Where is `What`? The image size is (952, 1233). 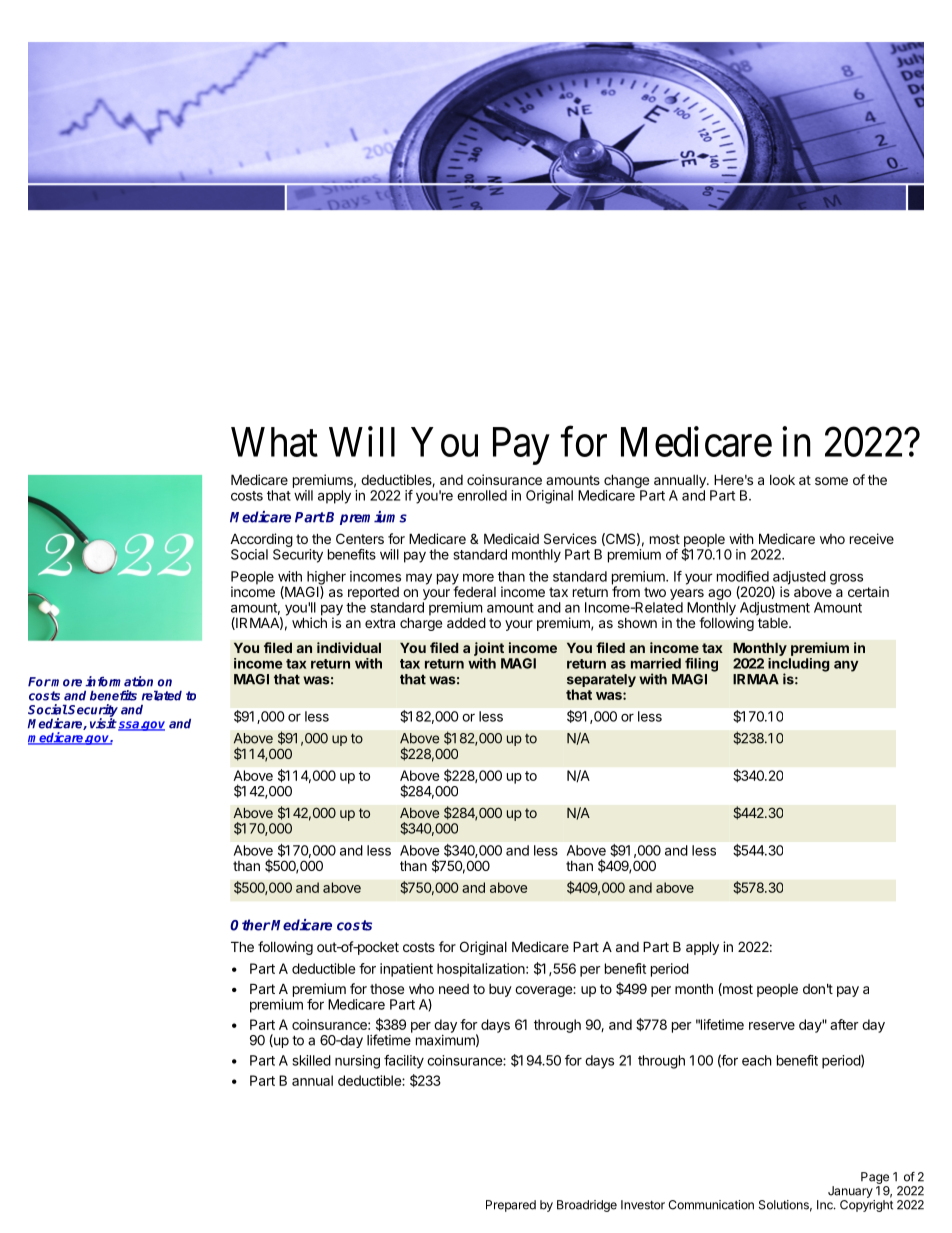 What is located at coordinates (274, 442).
